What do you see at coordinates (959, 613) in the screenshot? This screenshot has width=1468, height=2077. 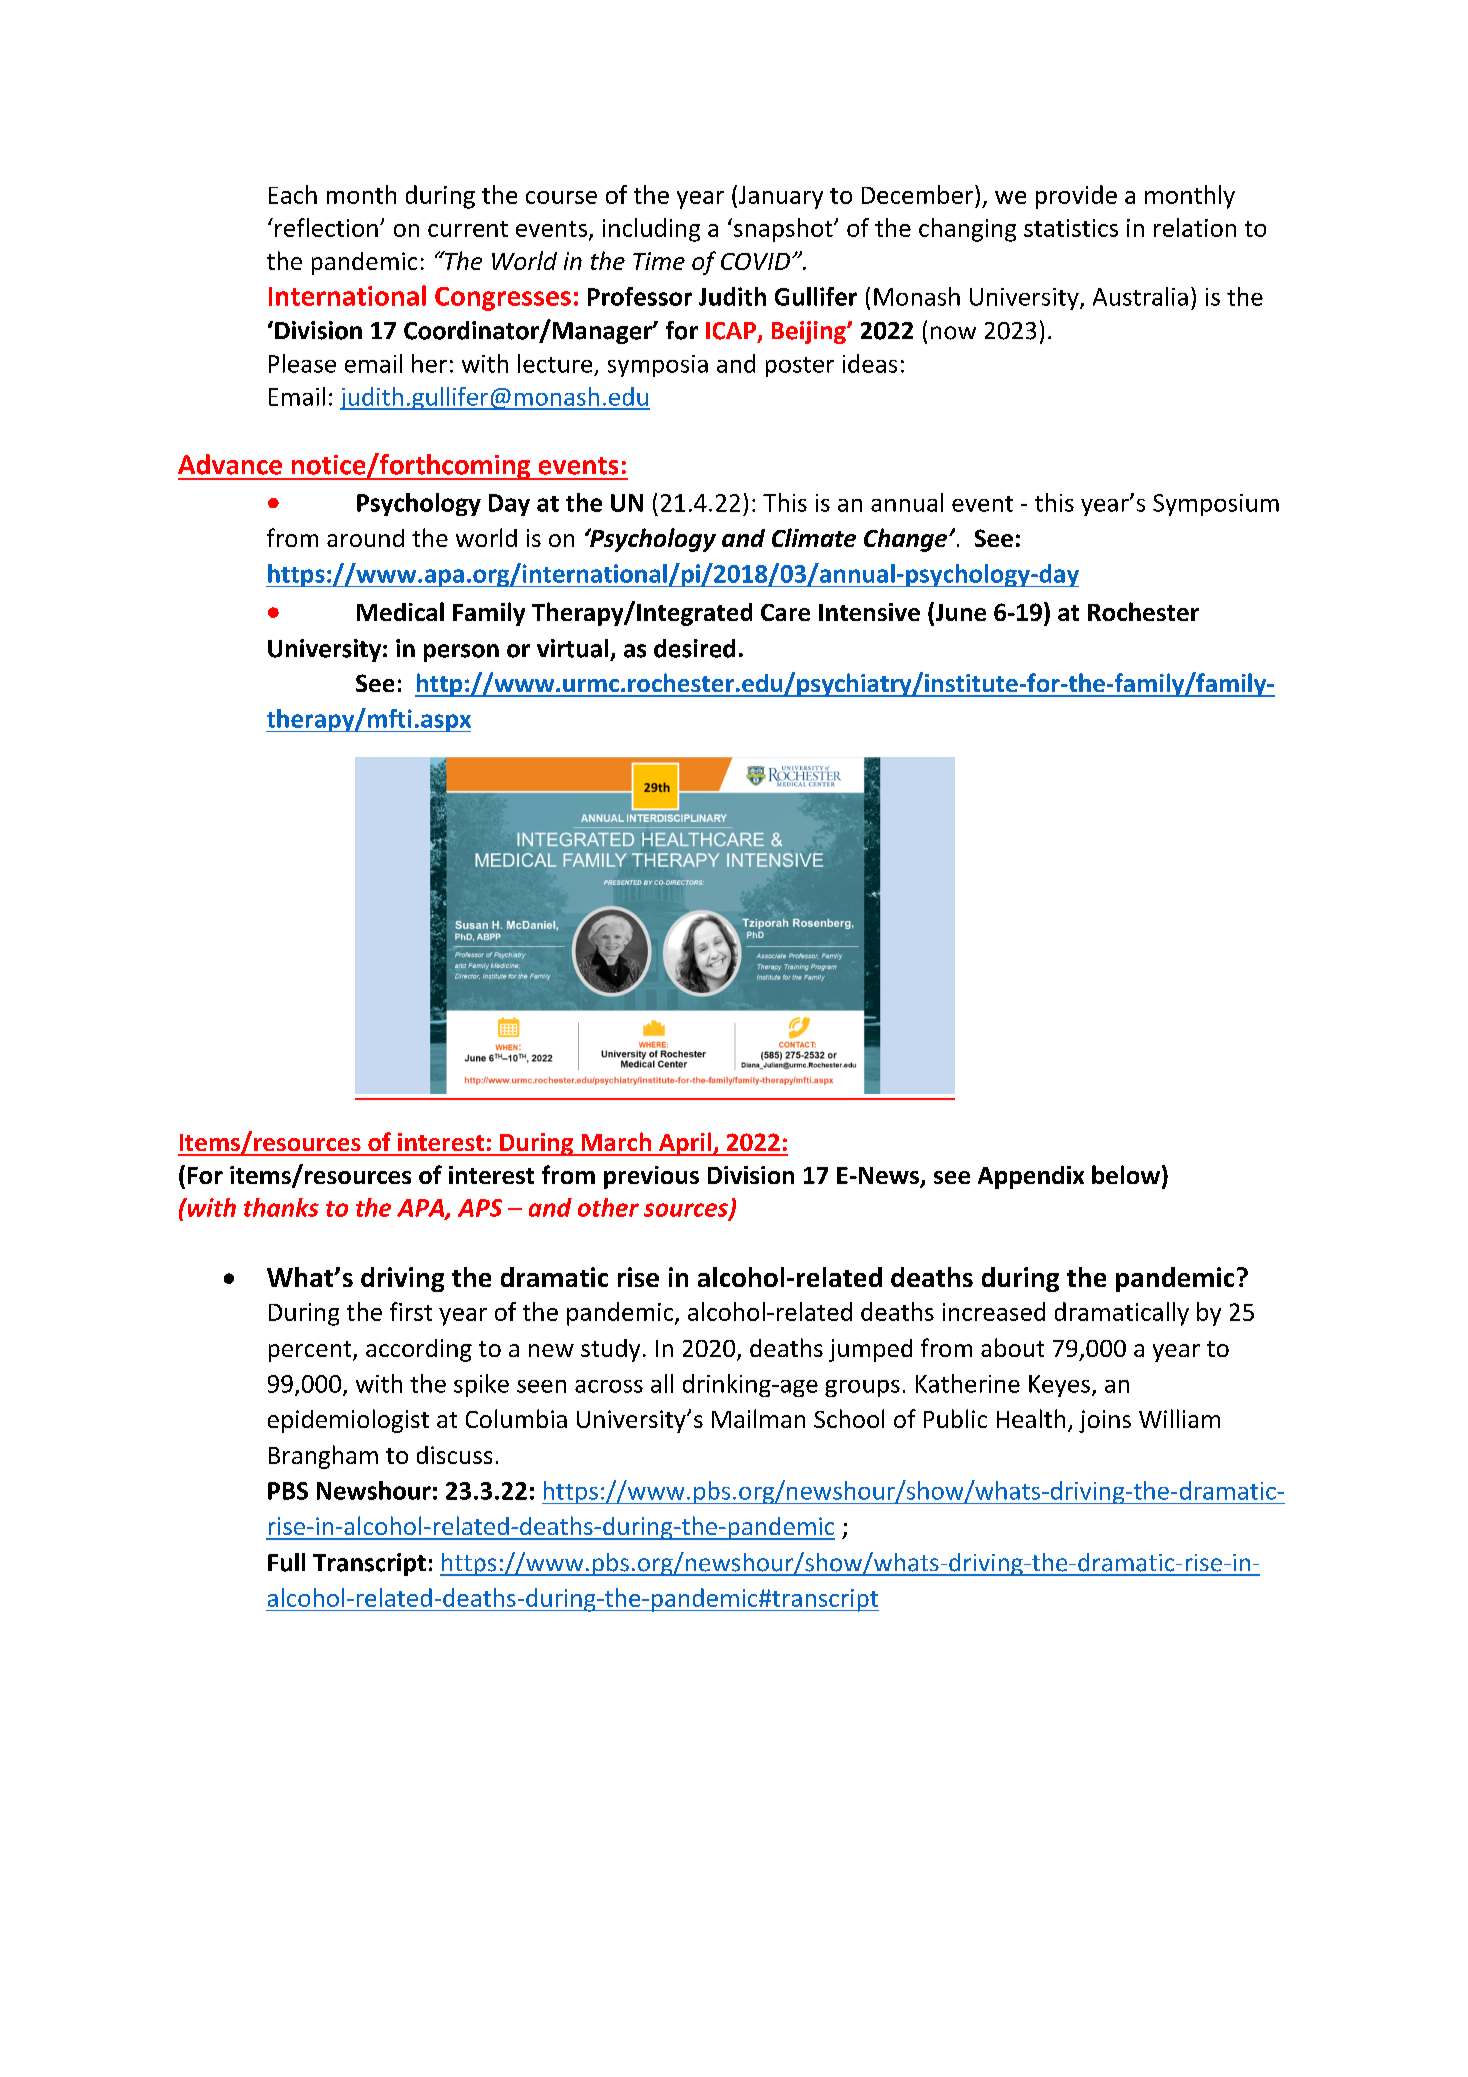 I see `June` at bounding box center [959, 613].
